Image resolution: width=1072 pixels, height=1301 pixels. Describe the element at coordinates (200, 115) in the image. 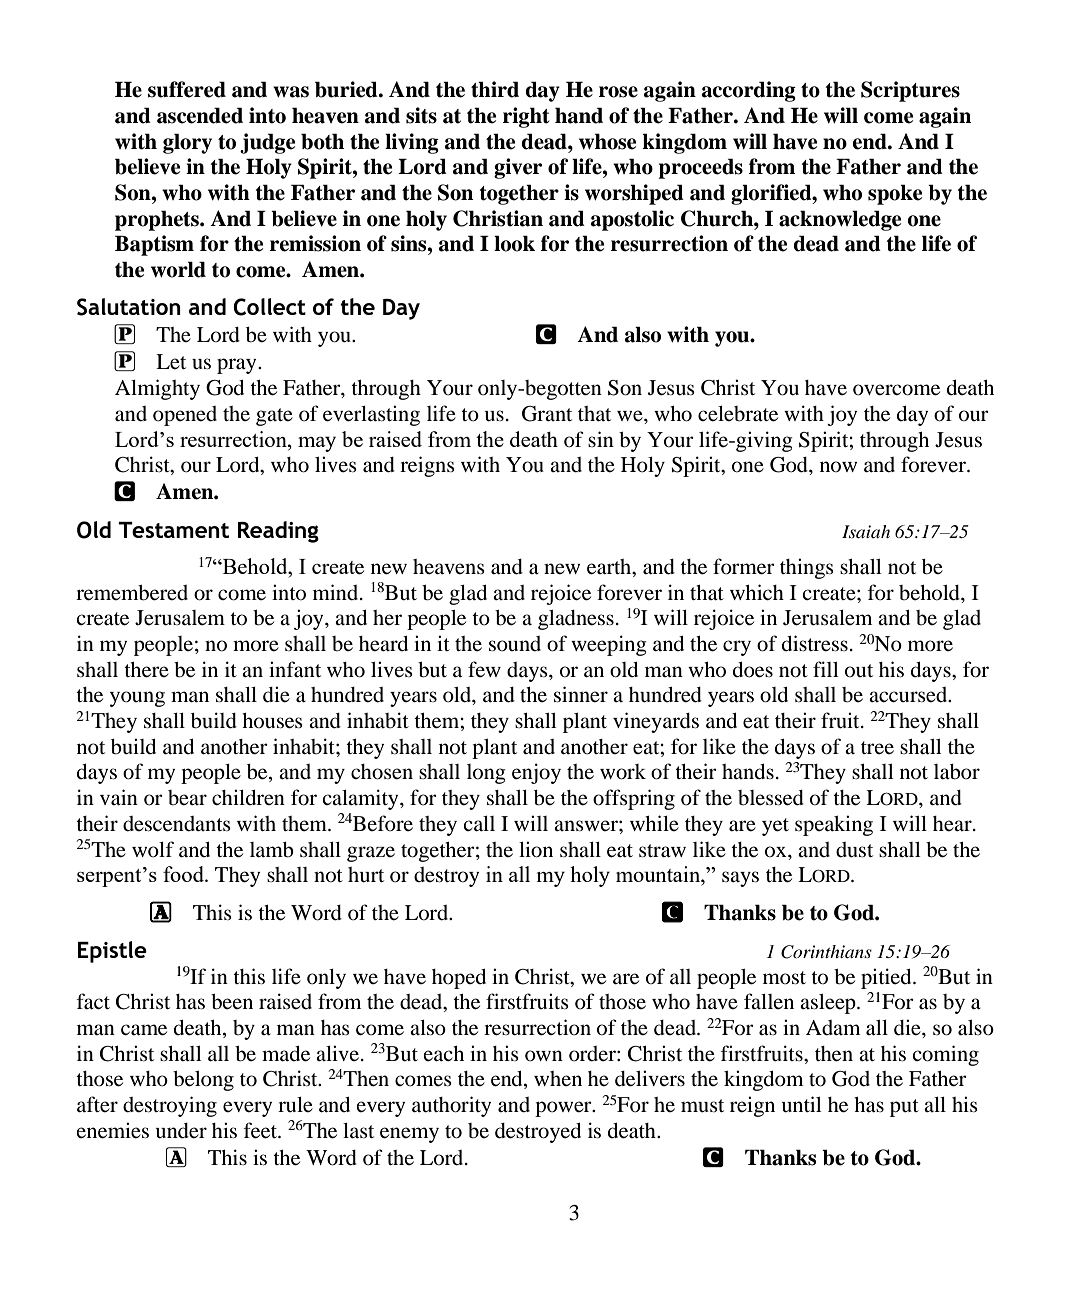

I see `ascended` at that location.
